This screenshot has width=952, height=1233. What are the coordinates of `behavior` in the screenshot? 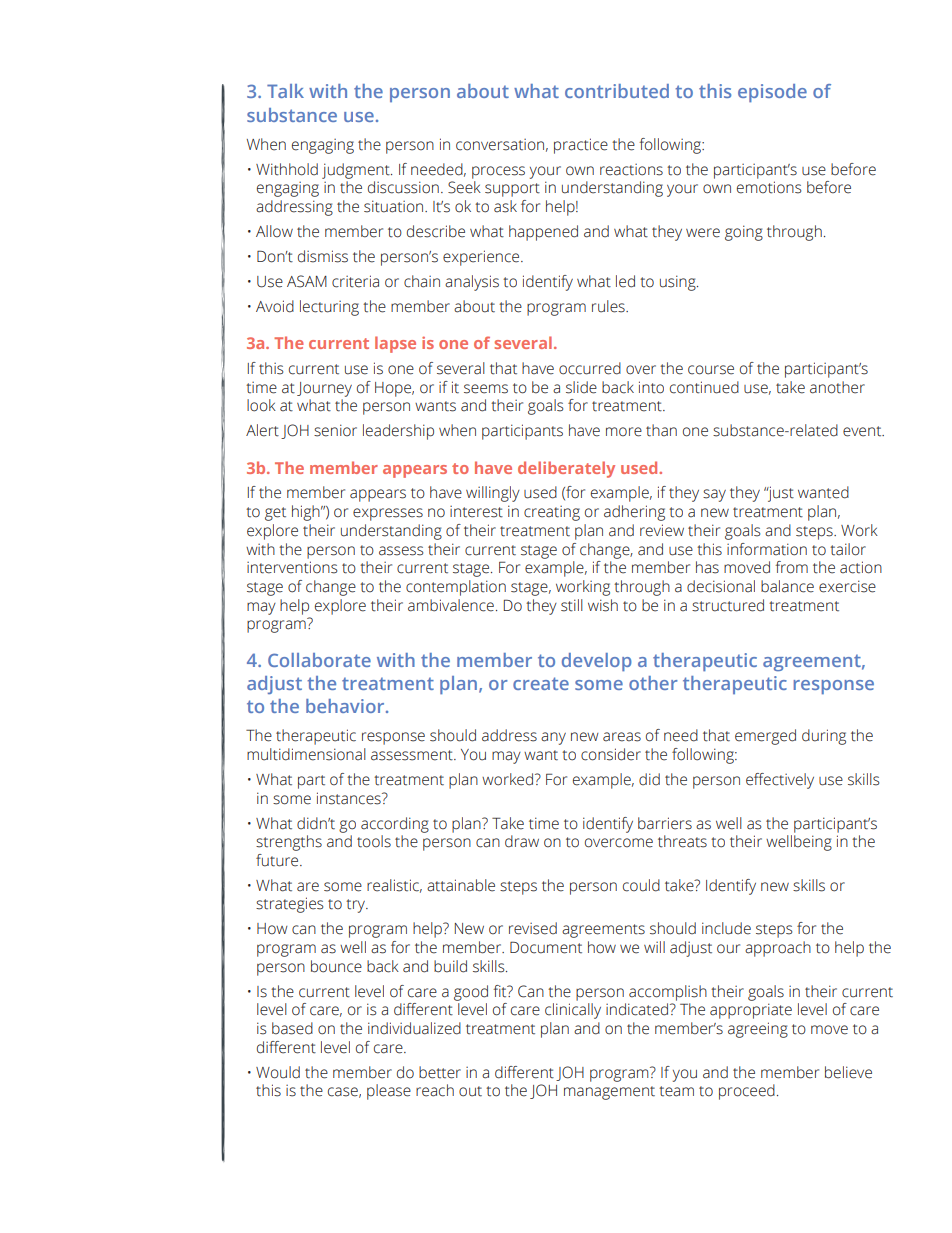 It's located at (346, 706).
